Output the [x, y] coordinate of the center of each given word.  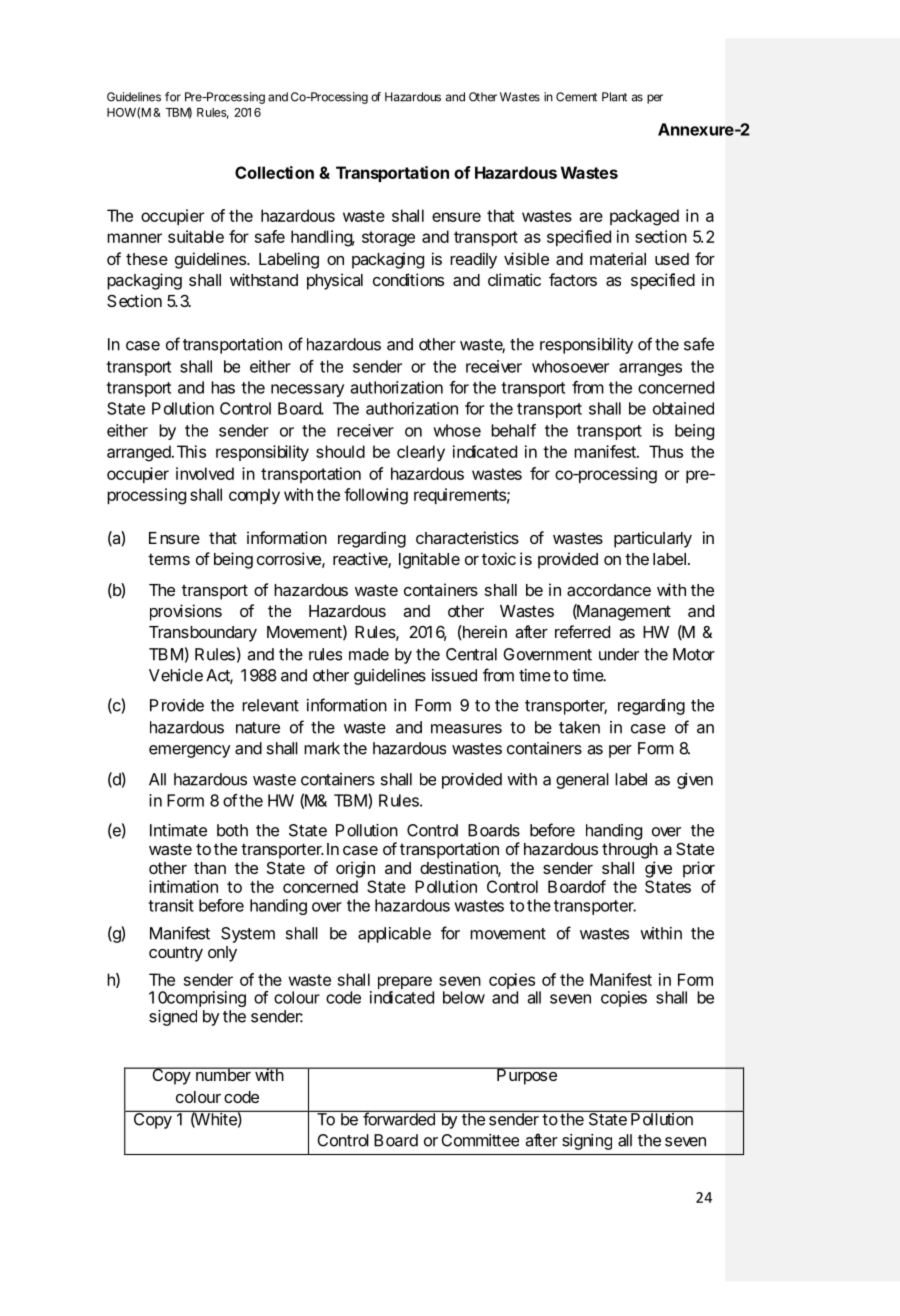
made [369, 654]
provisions [186, 612]
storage [388, 239]
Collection [274, 172]
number [223, 1074]
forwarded [399, 1118]
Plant [614, 97]
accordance [609, 590]
